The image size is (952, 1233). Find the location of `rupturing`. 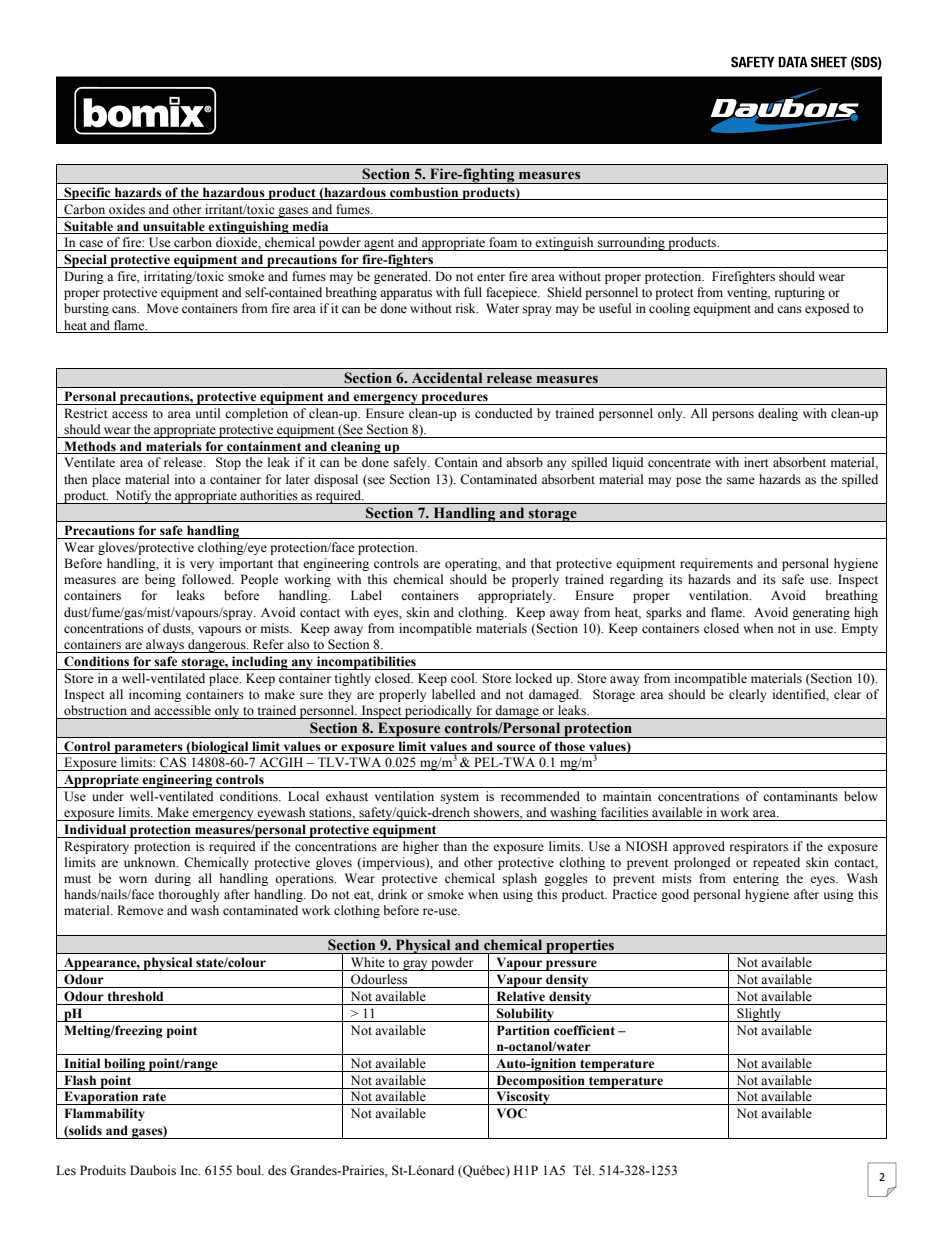

rupturing is located at coordinates (800, 293).
